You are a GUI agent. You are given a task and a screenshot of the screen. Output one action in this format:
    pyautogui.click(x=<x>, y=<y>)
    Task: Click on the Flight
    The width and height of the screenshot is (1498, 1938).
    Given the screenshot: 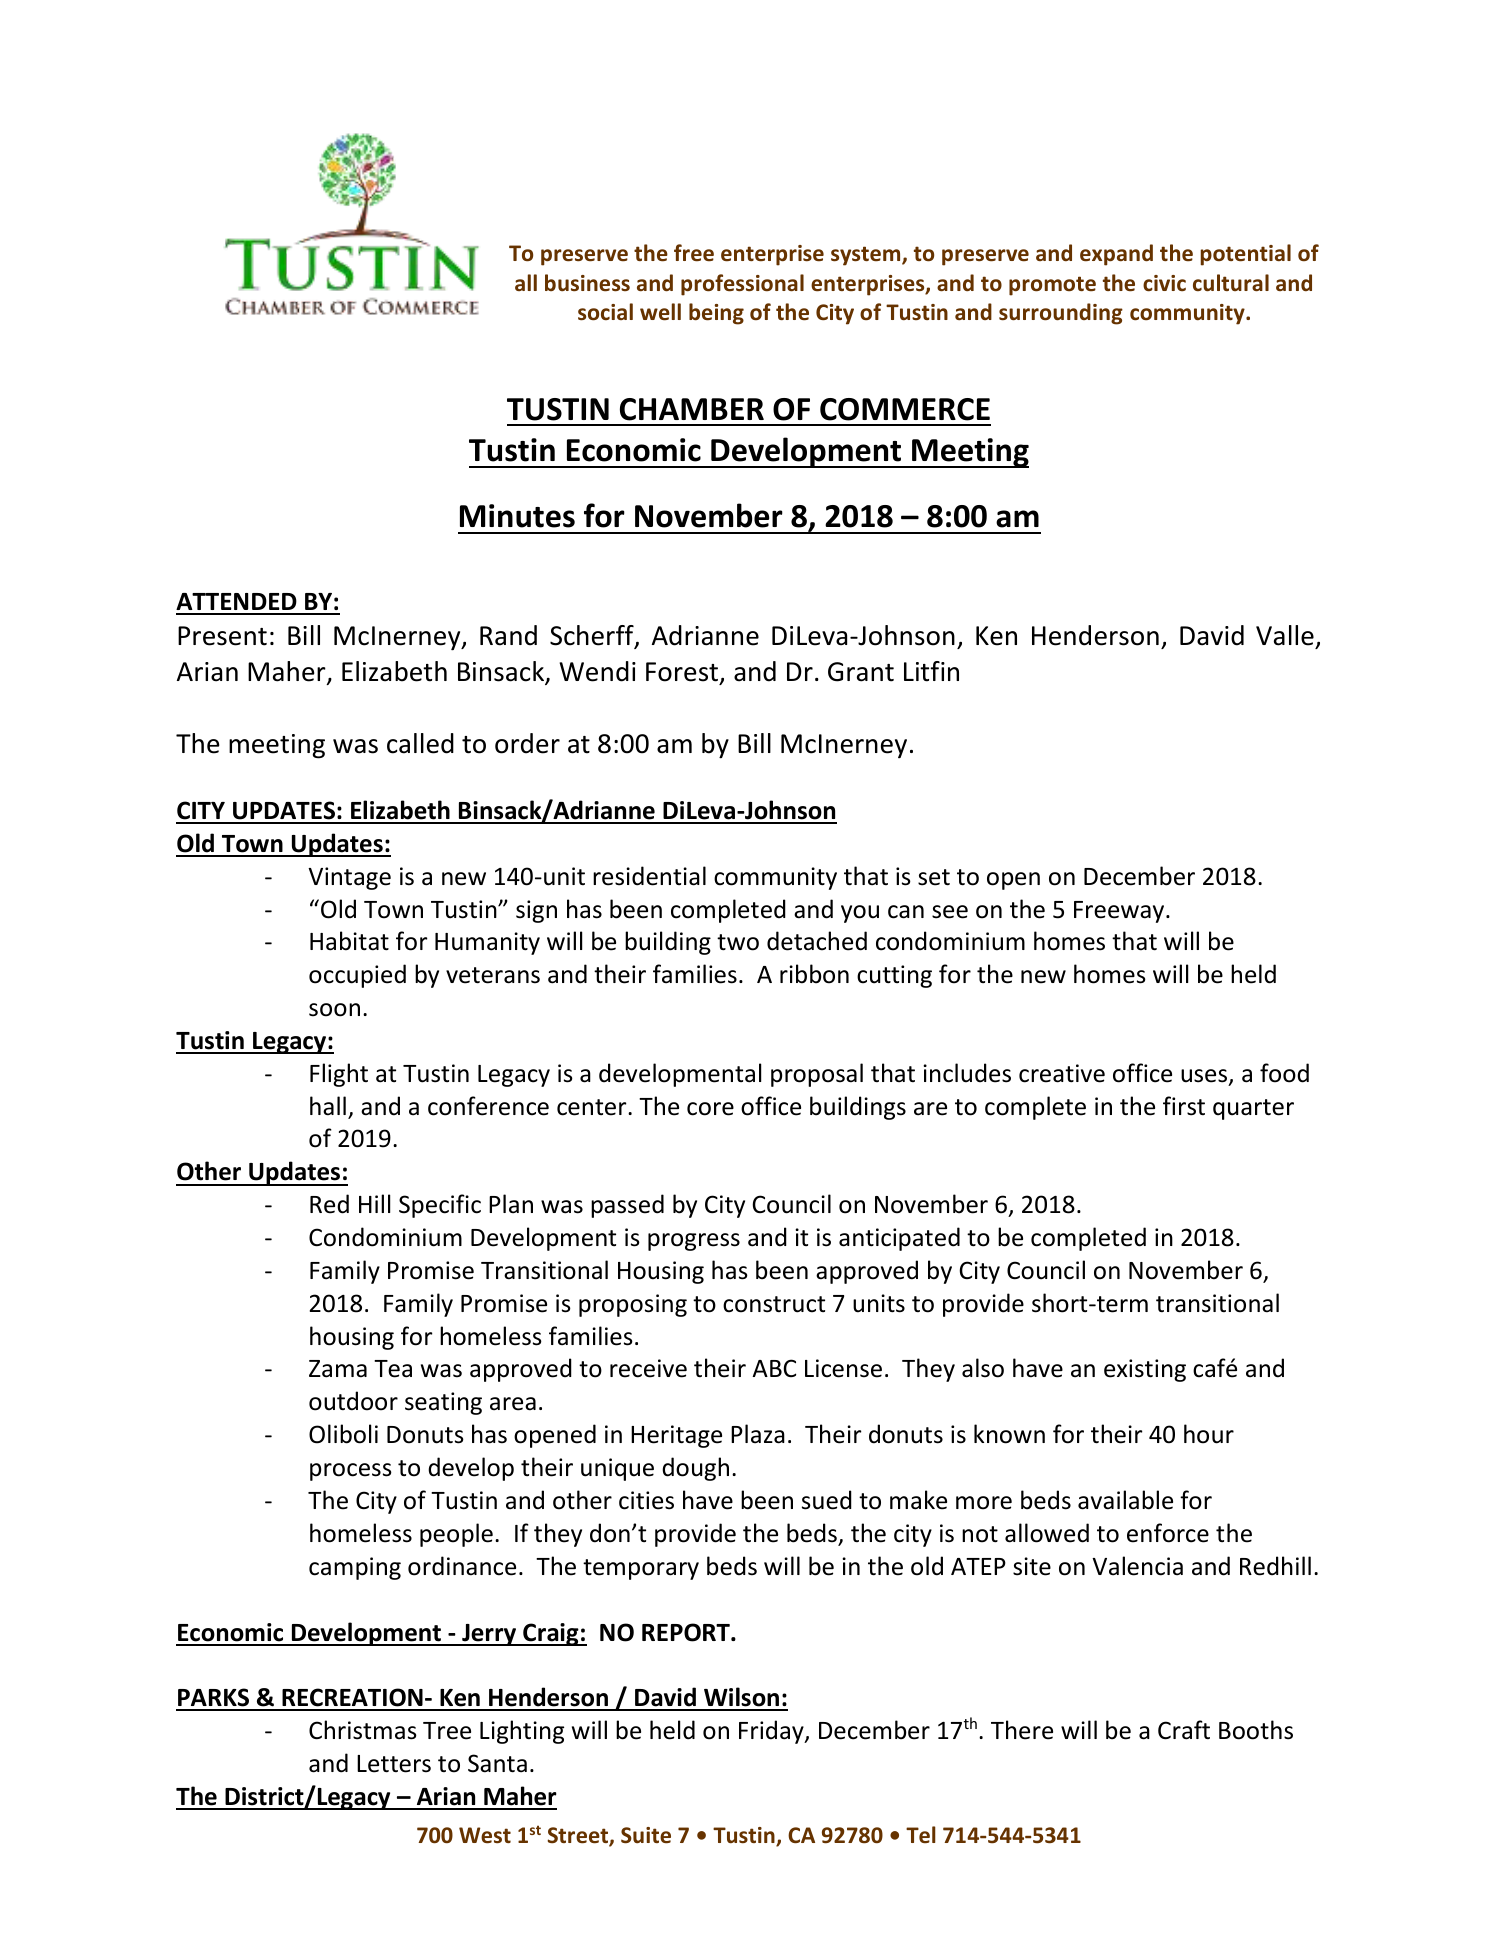 What is the action you would take?
    pyautogui.click(x=339, y=1075)
